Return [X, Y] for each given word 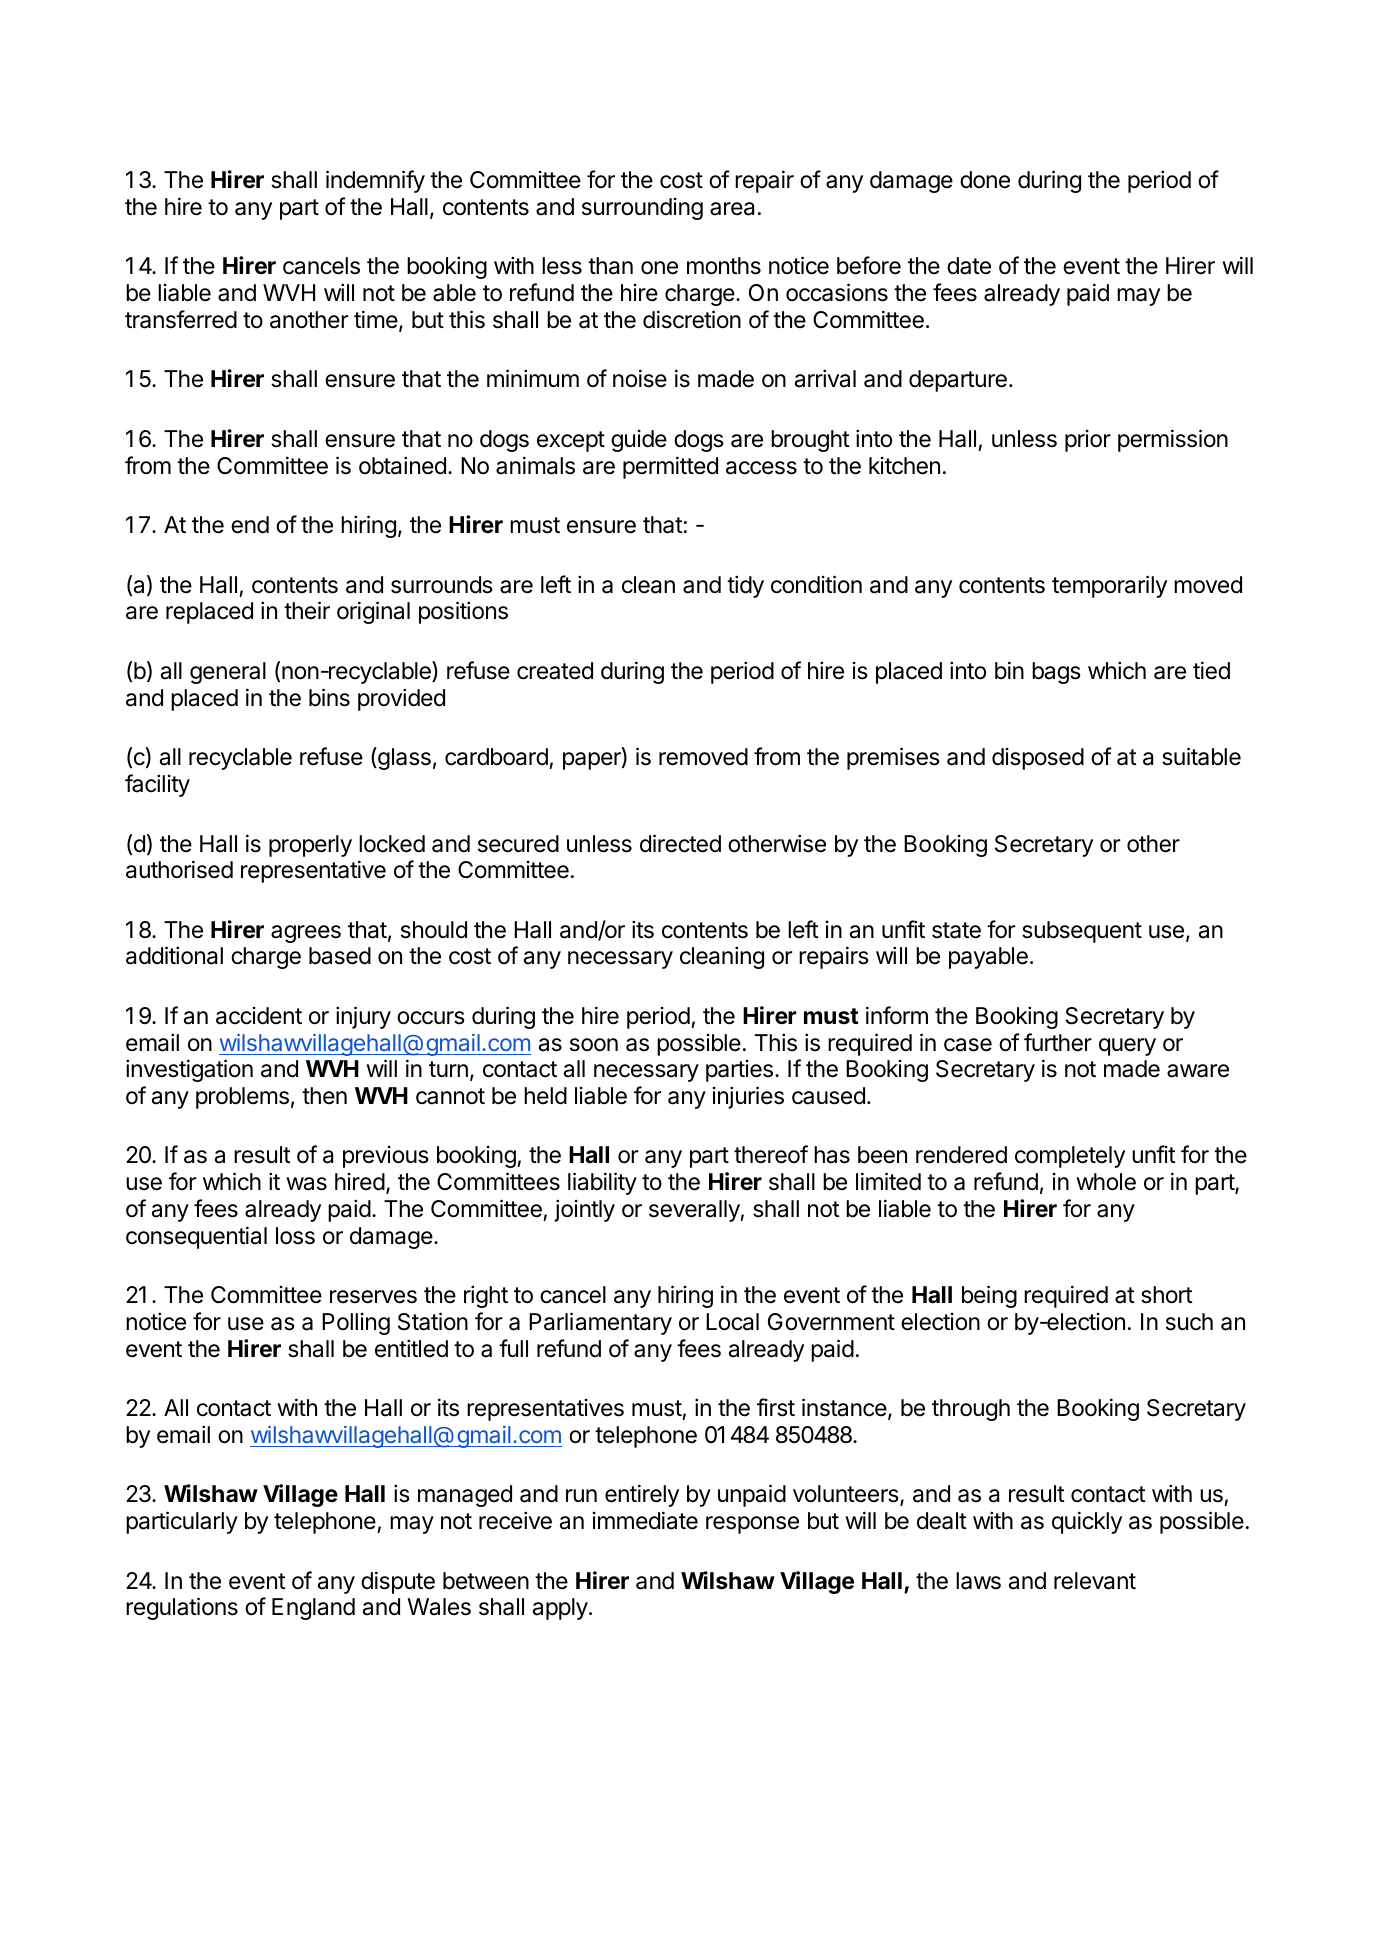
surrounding [642, 209]
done [985, 180]
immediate [645, 1520]
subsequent [1082, 932]
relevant [1095, 1581]
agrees [306, 934]
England [313, 1609]
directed [680, 843]
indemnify [375, 181]
